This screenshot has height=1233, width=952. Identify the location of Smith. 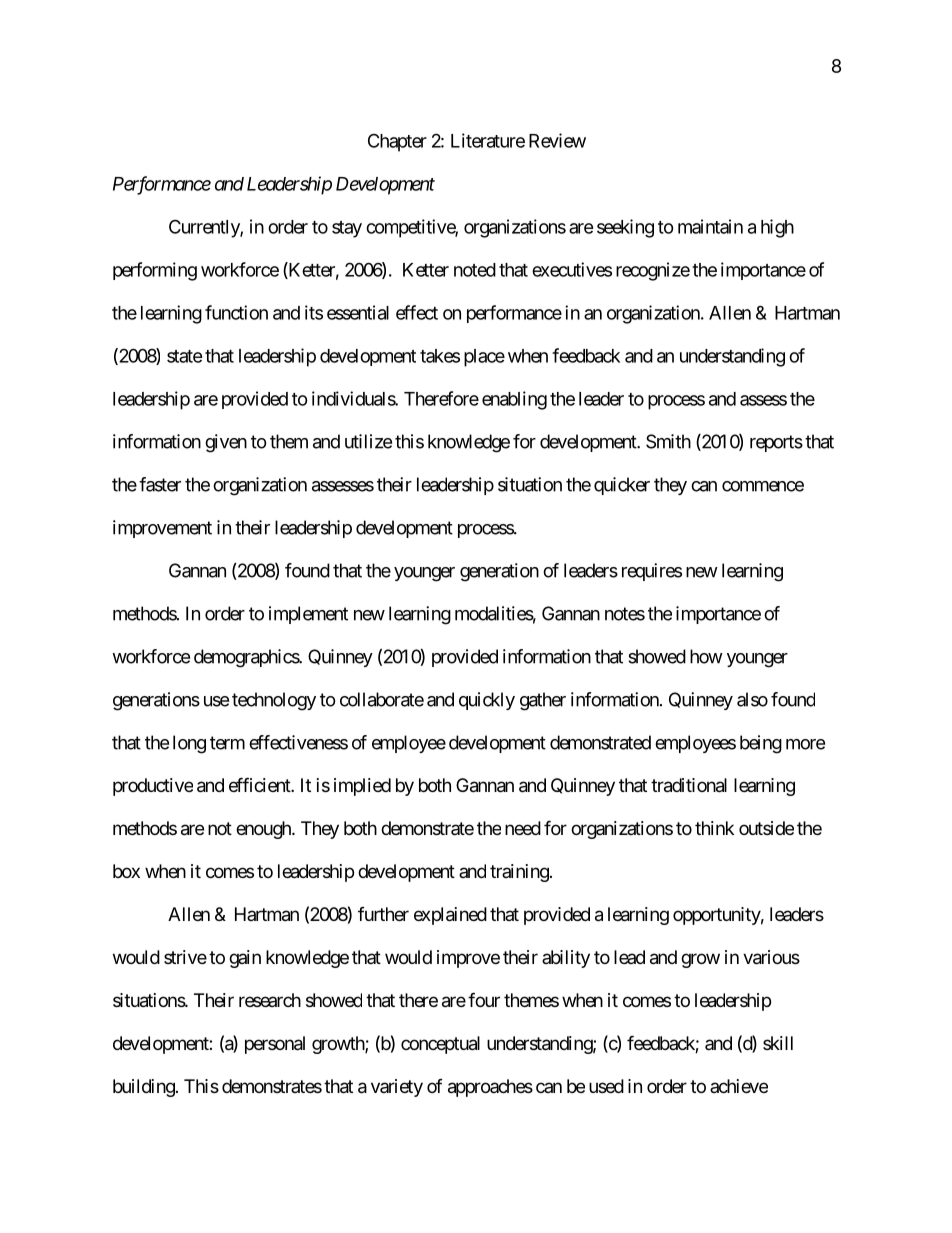
(668, 441).
